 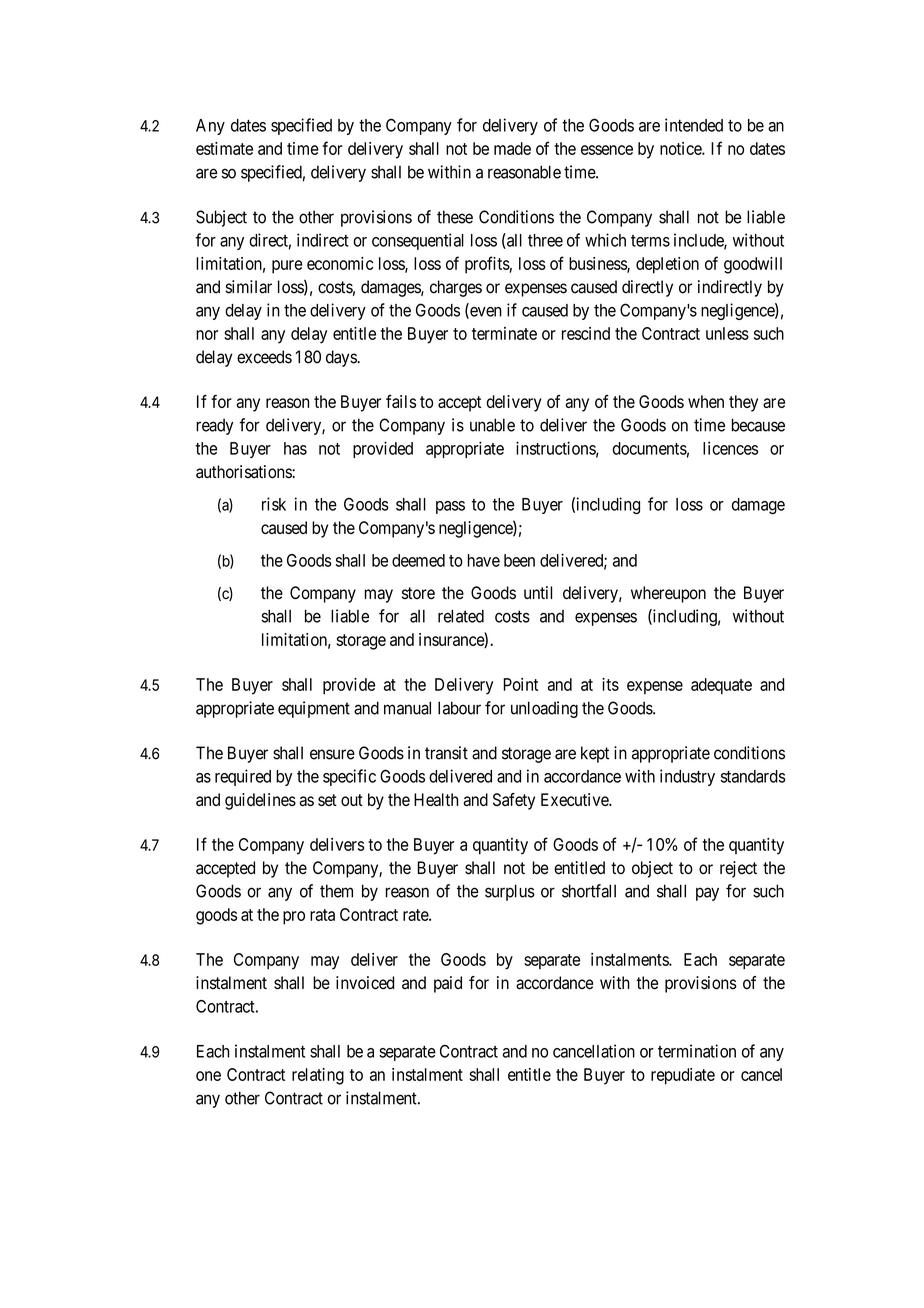 What do you see at coordinates (448, 984) in the image?
I see `paid` at bounding box center [448, 984].
